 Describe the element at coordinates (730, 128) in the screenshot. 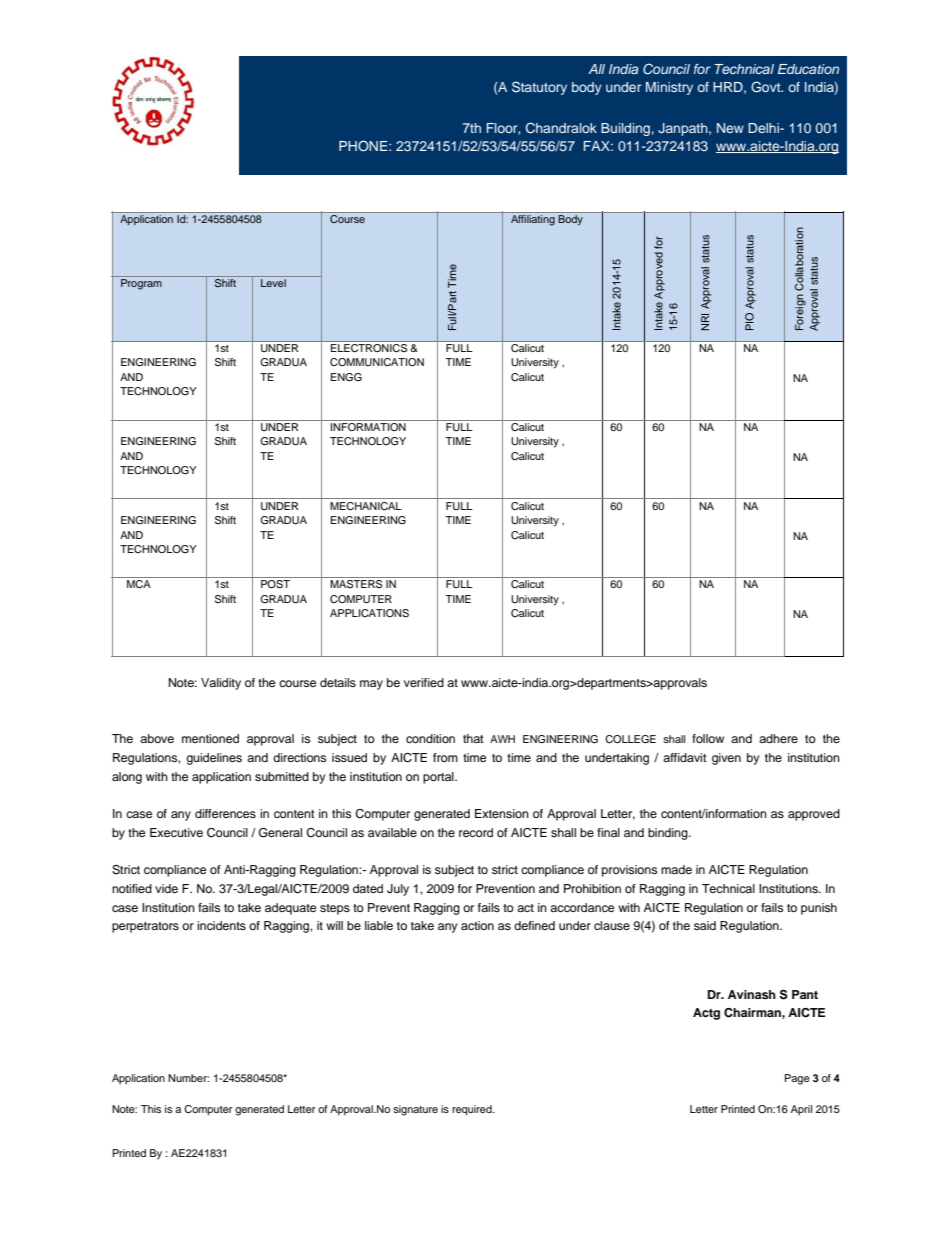

I see `New` at that location.
